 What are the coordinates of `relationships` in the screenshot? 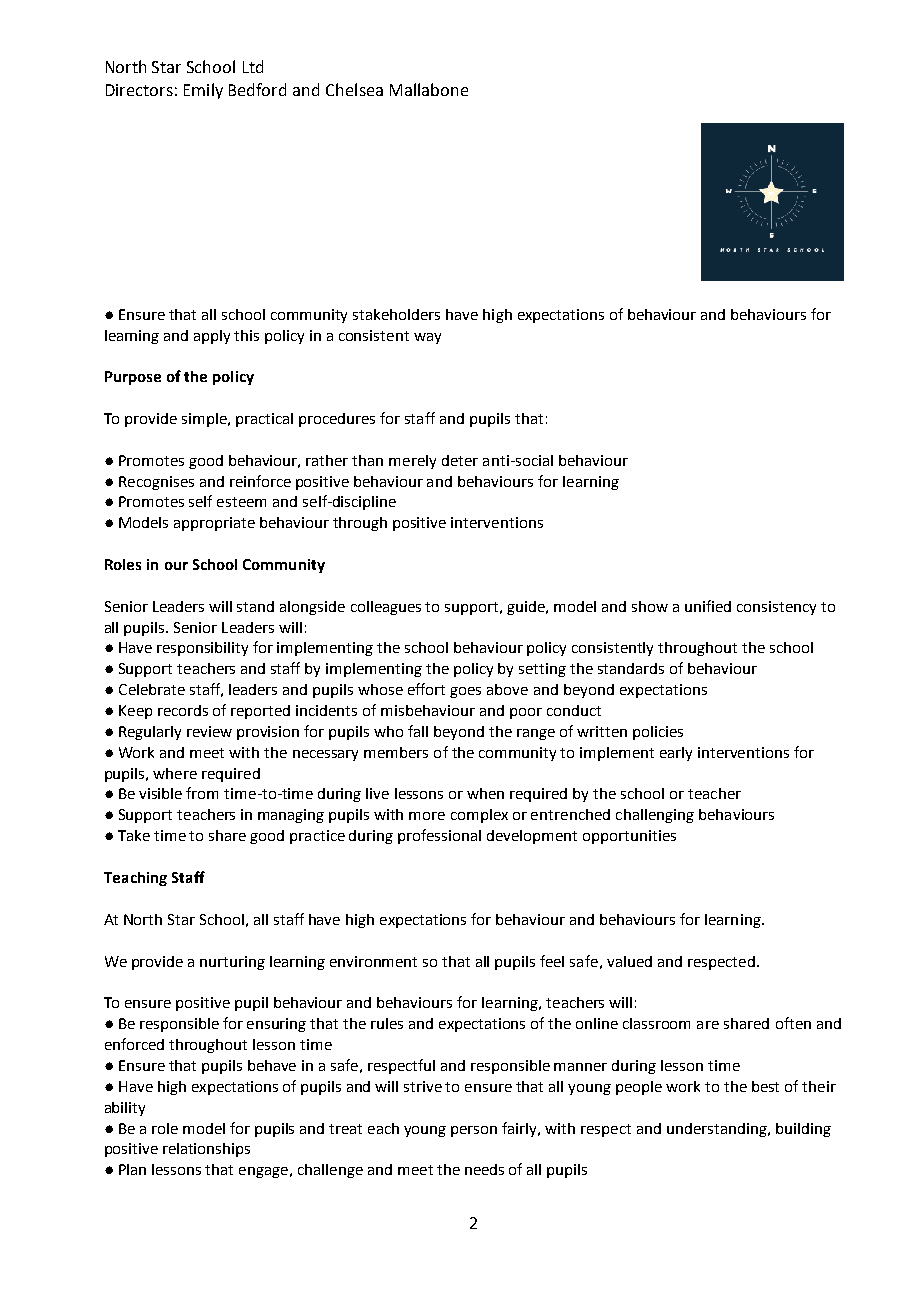 It's located at (206, 1150).
